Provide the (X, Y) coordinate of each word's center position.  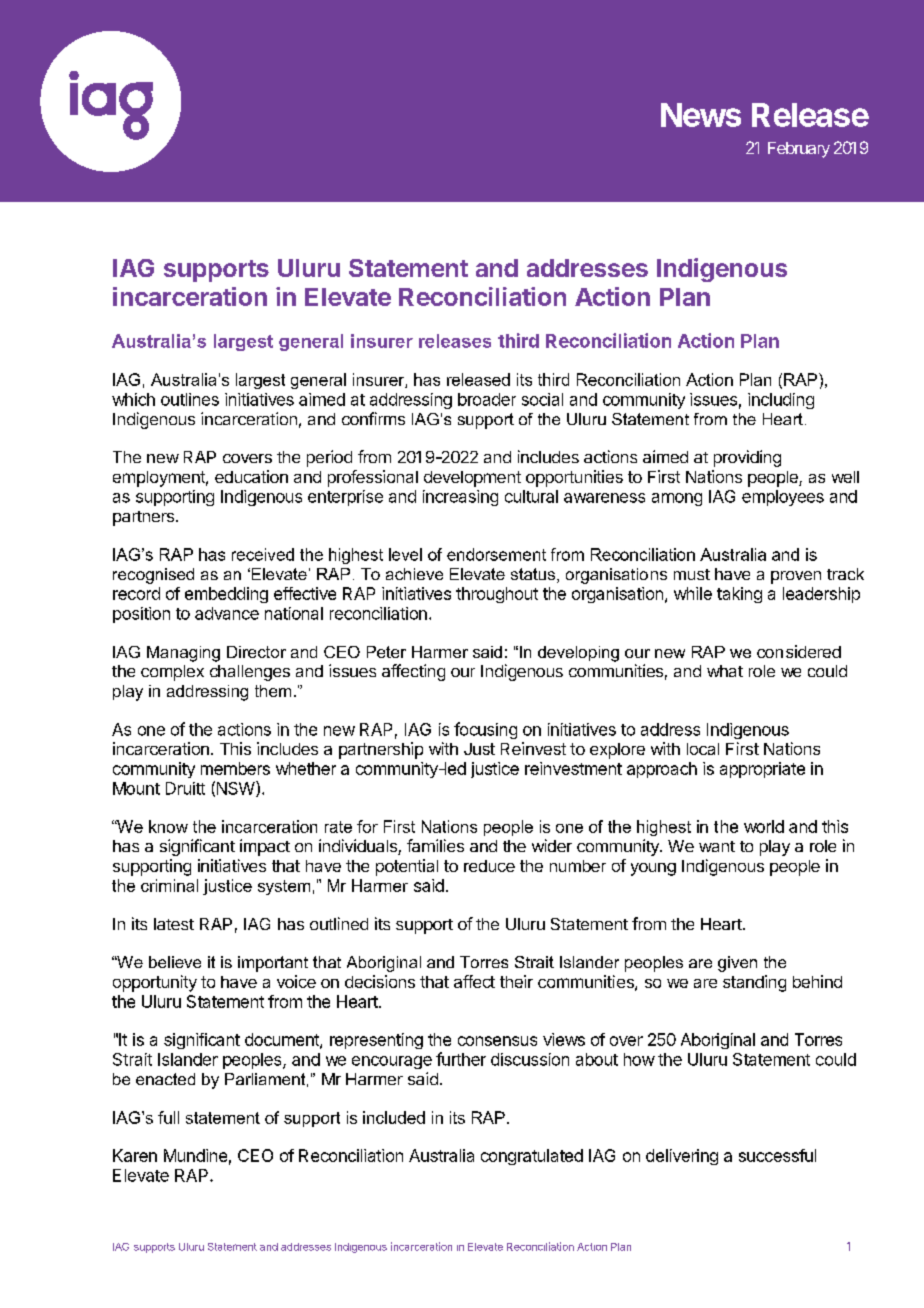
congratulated (532, 1157)
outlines (190, 399)
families (435, 845)
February (799, 150)
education (251, 476)
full (168, 1117)
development (472, 479)
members (235, 768)
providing (747, 458)
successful (777, 1155)
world (764, 826)
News (701, 115)
